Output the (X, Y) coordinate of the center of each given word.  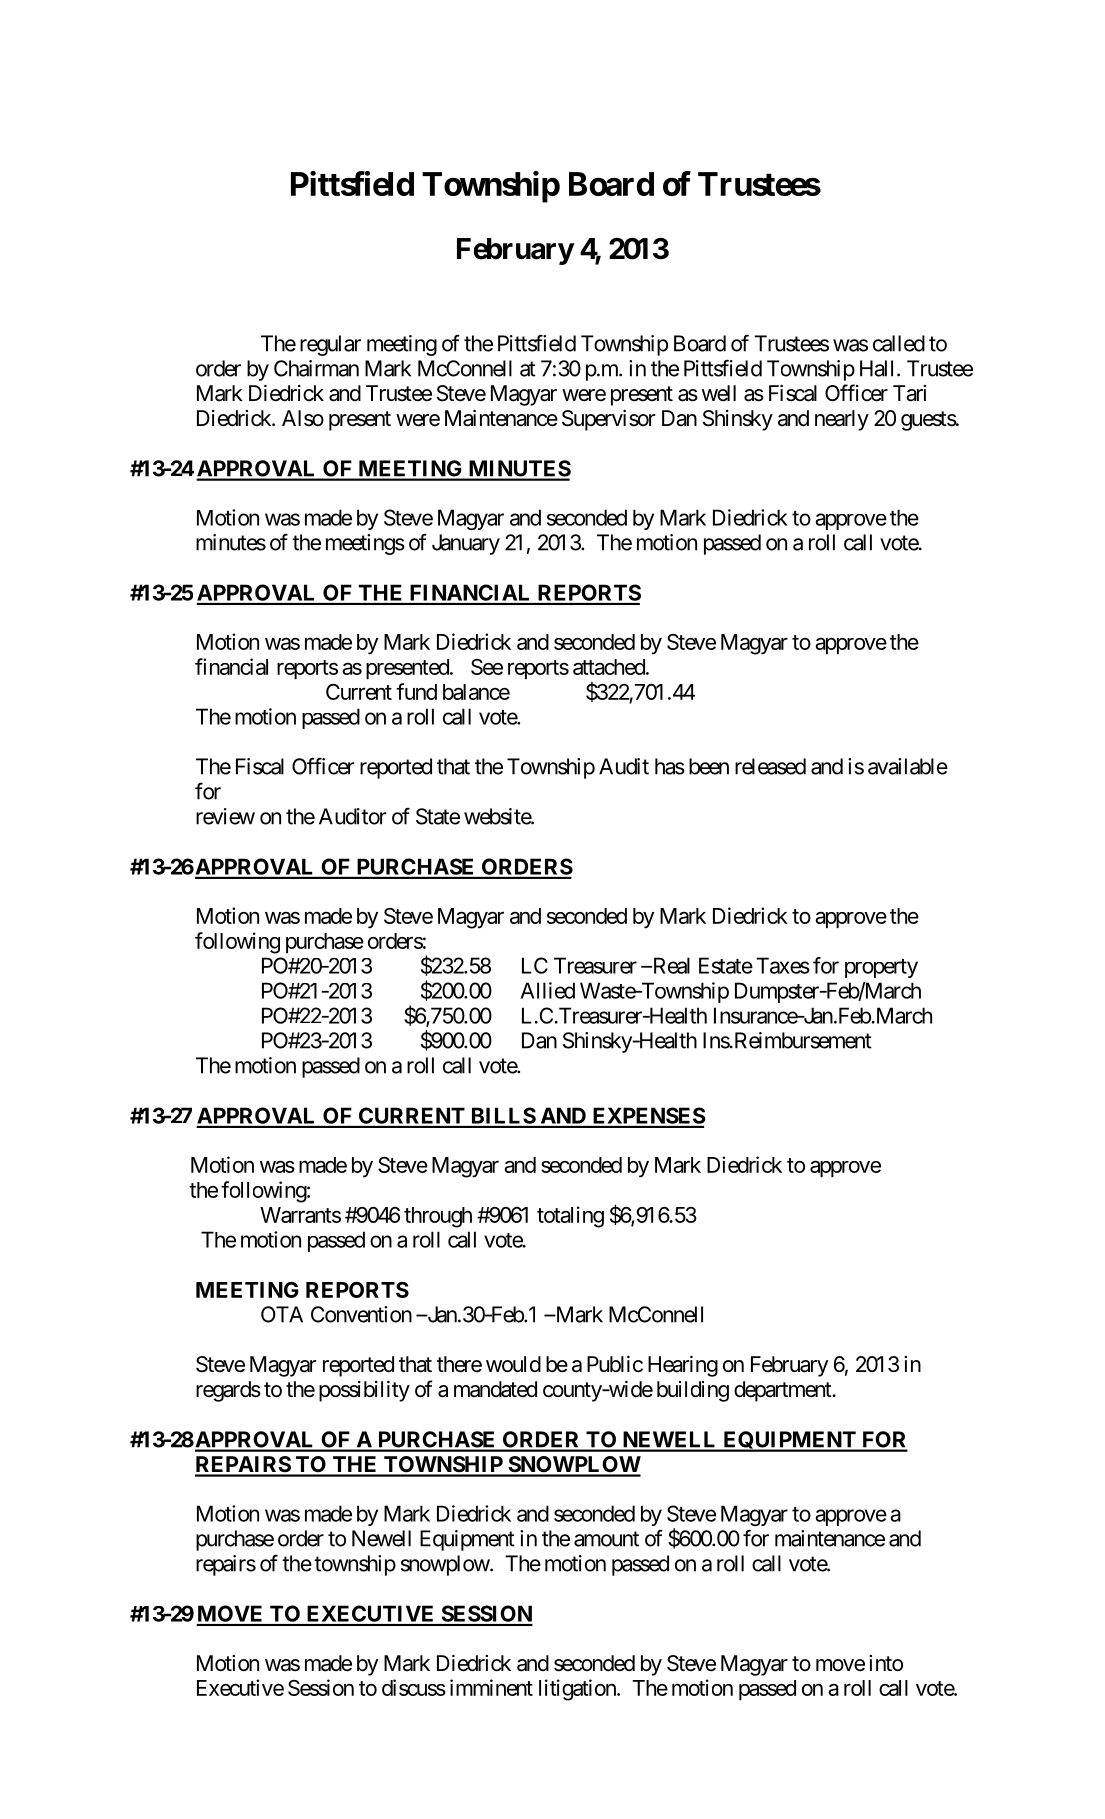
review (225, 816)
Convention (361, 1314)
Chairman (316, 368)
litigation (578, 1690)
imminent (491, 1687)
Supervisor (608, 420)
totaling (570, 1217)
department (783, 1391)
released (770, 766)
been (709, 766)
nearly (842, 420)
